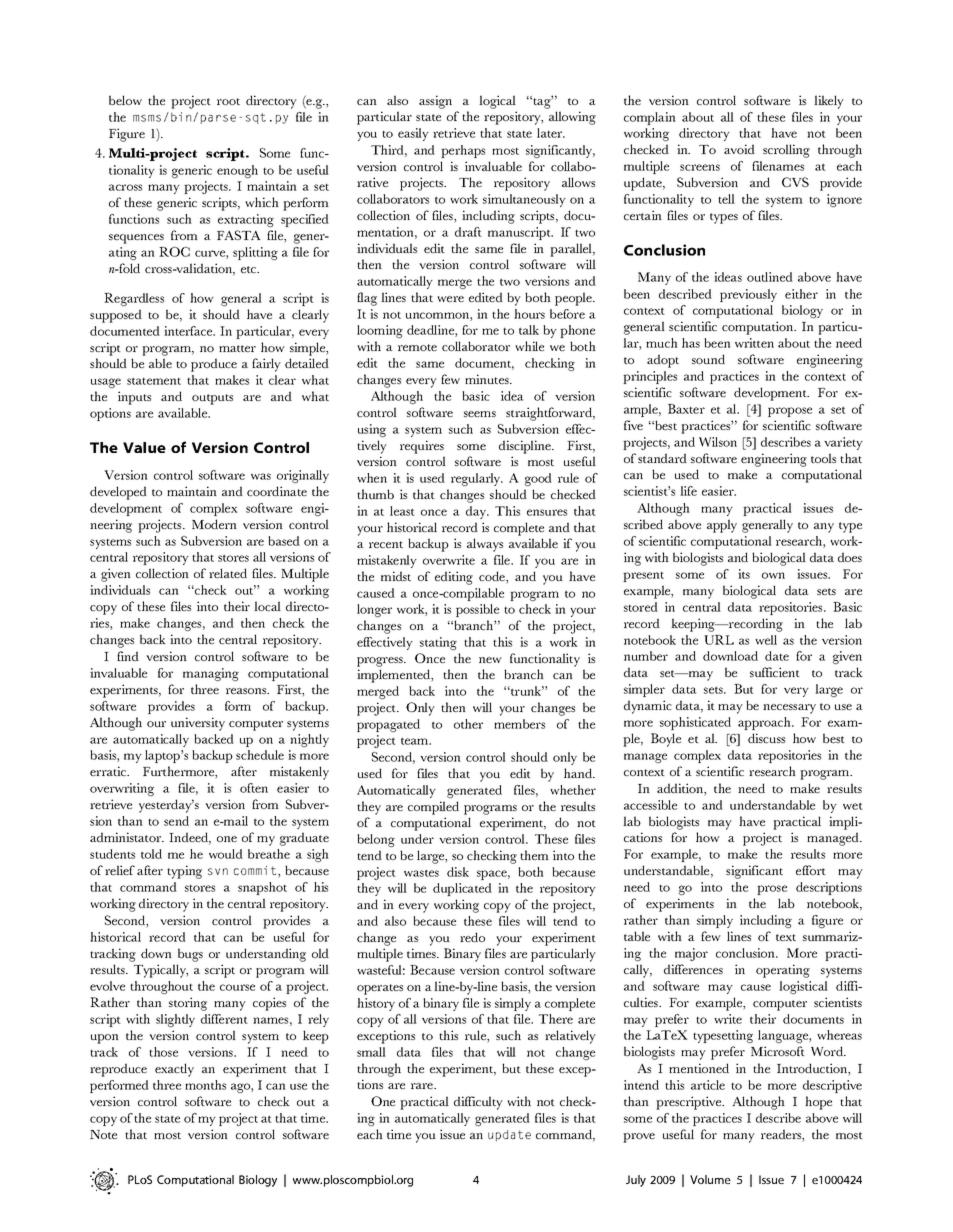  I want to click on compiled, so click(433, 808).
